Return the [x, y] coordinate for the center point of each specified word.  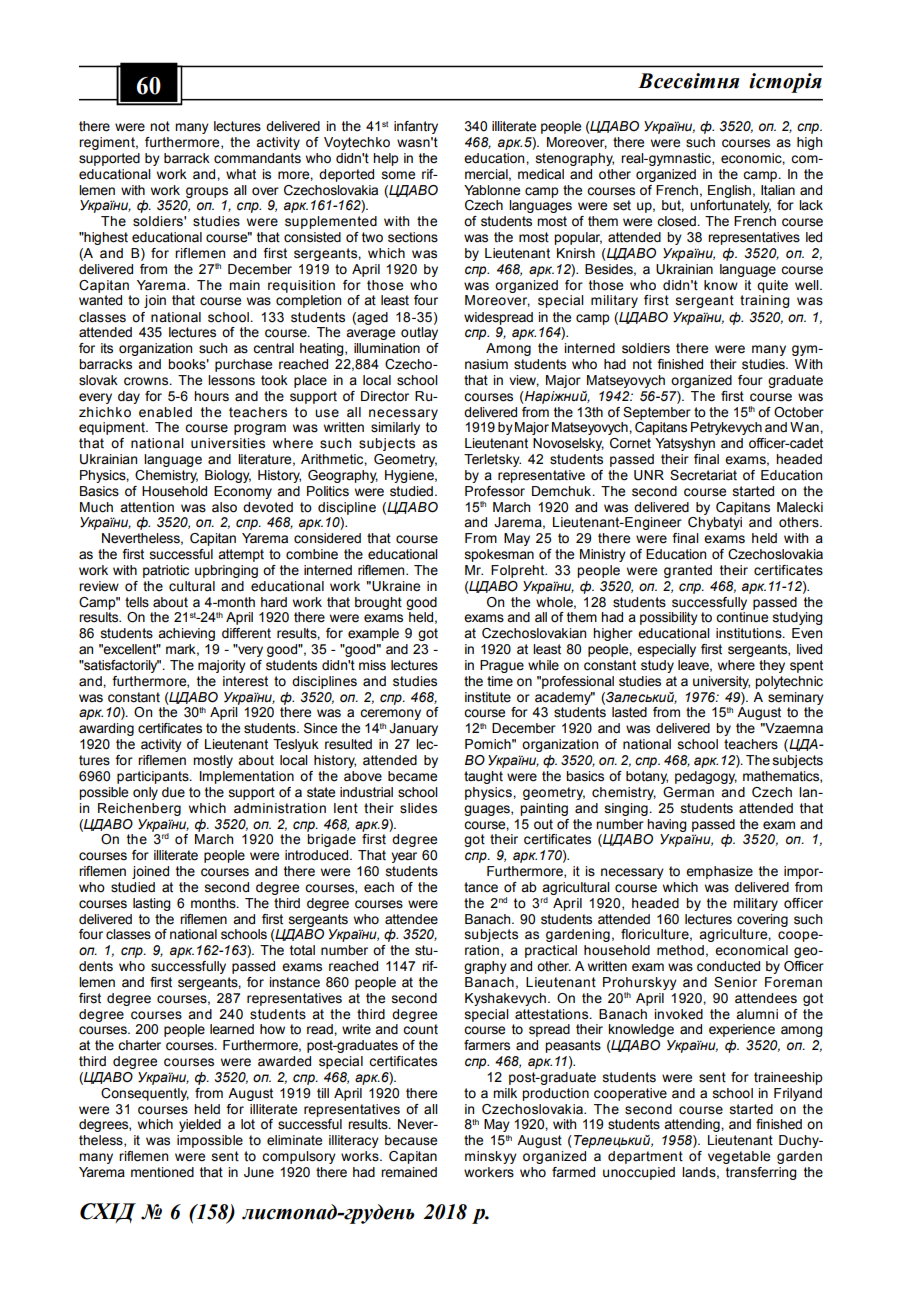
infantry [416, 127]
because [411, 1140]
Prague [502, 666]
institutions [750, 633]
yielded [200, 1125]
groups [207, 192]
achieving [186, 634]
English [729, 191]
